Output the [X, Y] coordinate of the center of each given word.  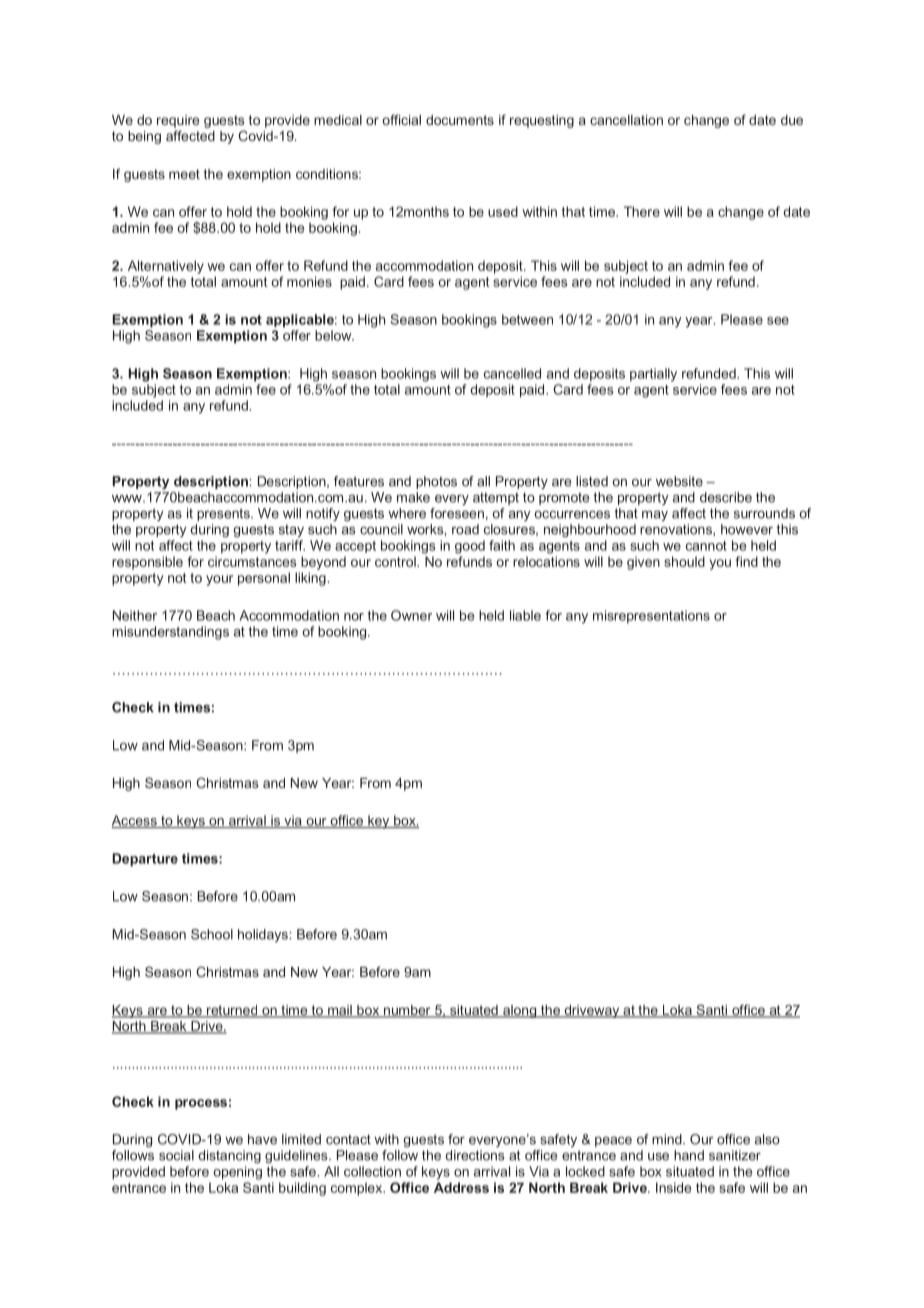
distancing [229, 1156]
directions [474, 1155]
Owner [411, 615]
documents [460, 120]
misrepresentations [651, 617]
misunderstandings [170, 633]
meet [184, 174]
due [792, 120]
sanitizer [735, 1155]
